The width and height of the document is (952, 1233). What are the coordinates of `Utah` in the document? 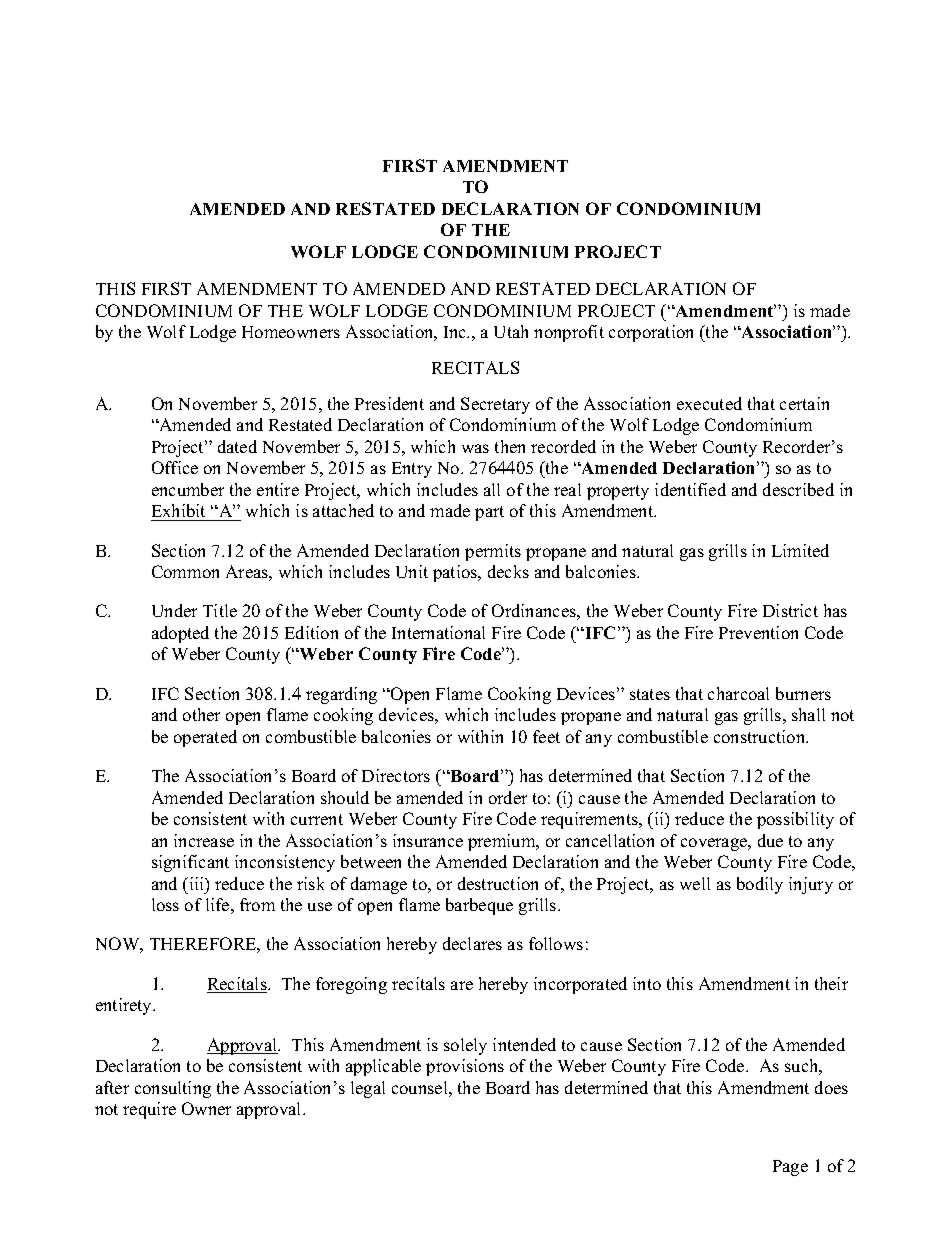 It's located at (511, 331).
